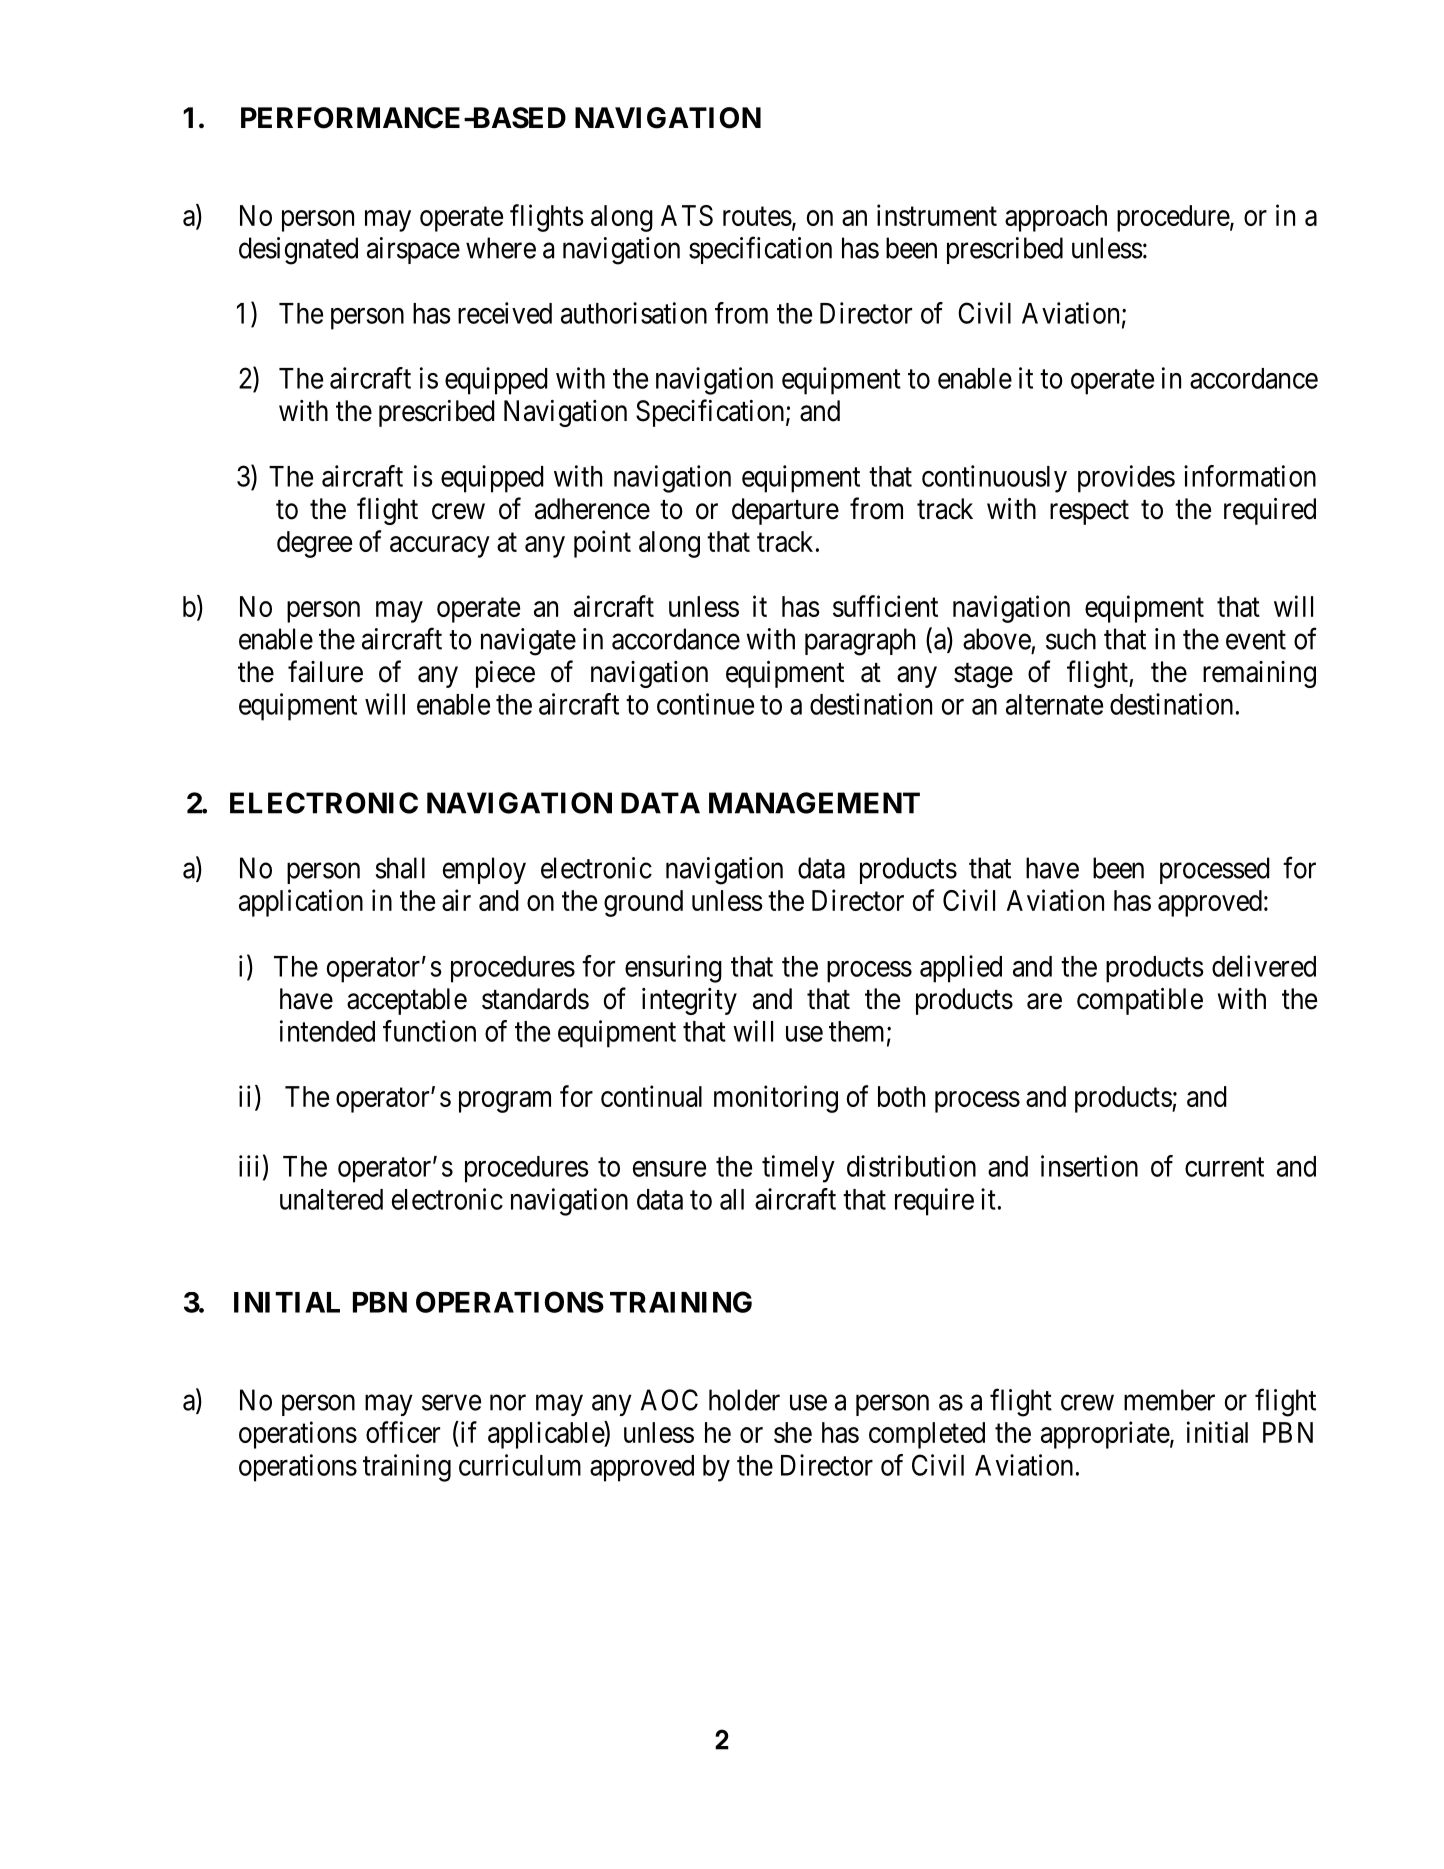 The height and width of the page is (1869, 1444). What do you see at coordinates (403, 1432) in the page?
I see `officer` at bounding box center [403, 1432].
